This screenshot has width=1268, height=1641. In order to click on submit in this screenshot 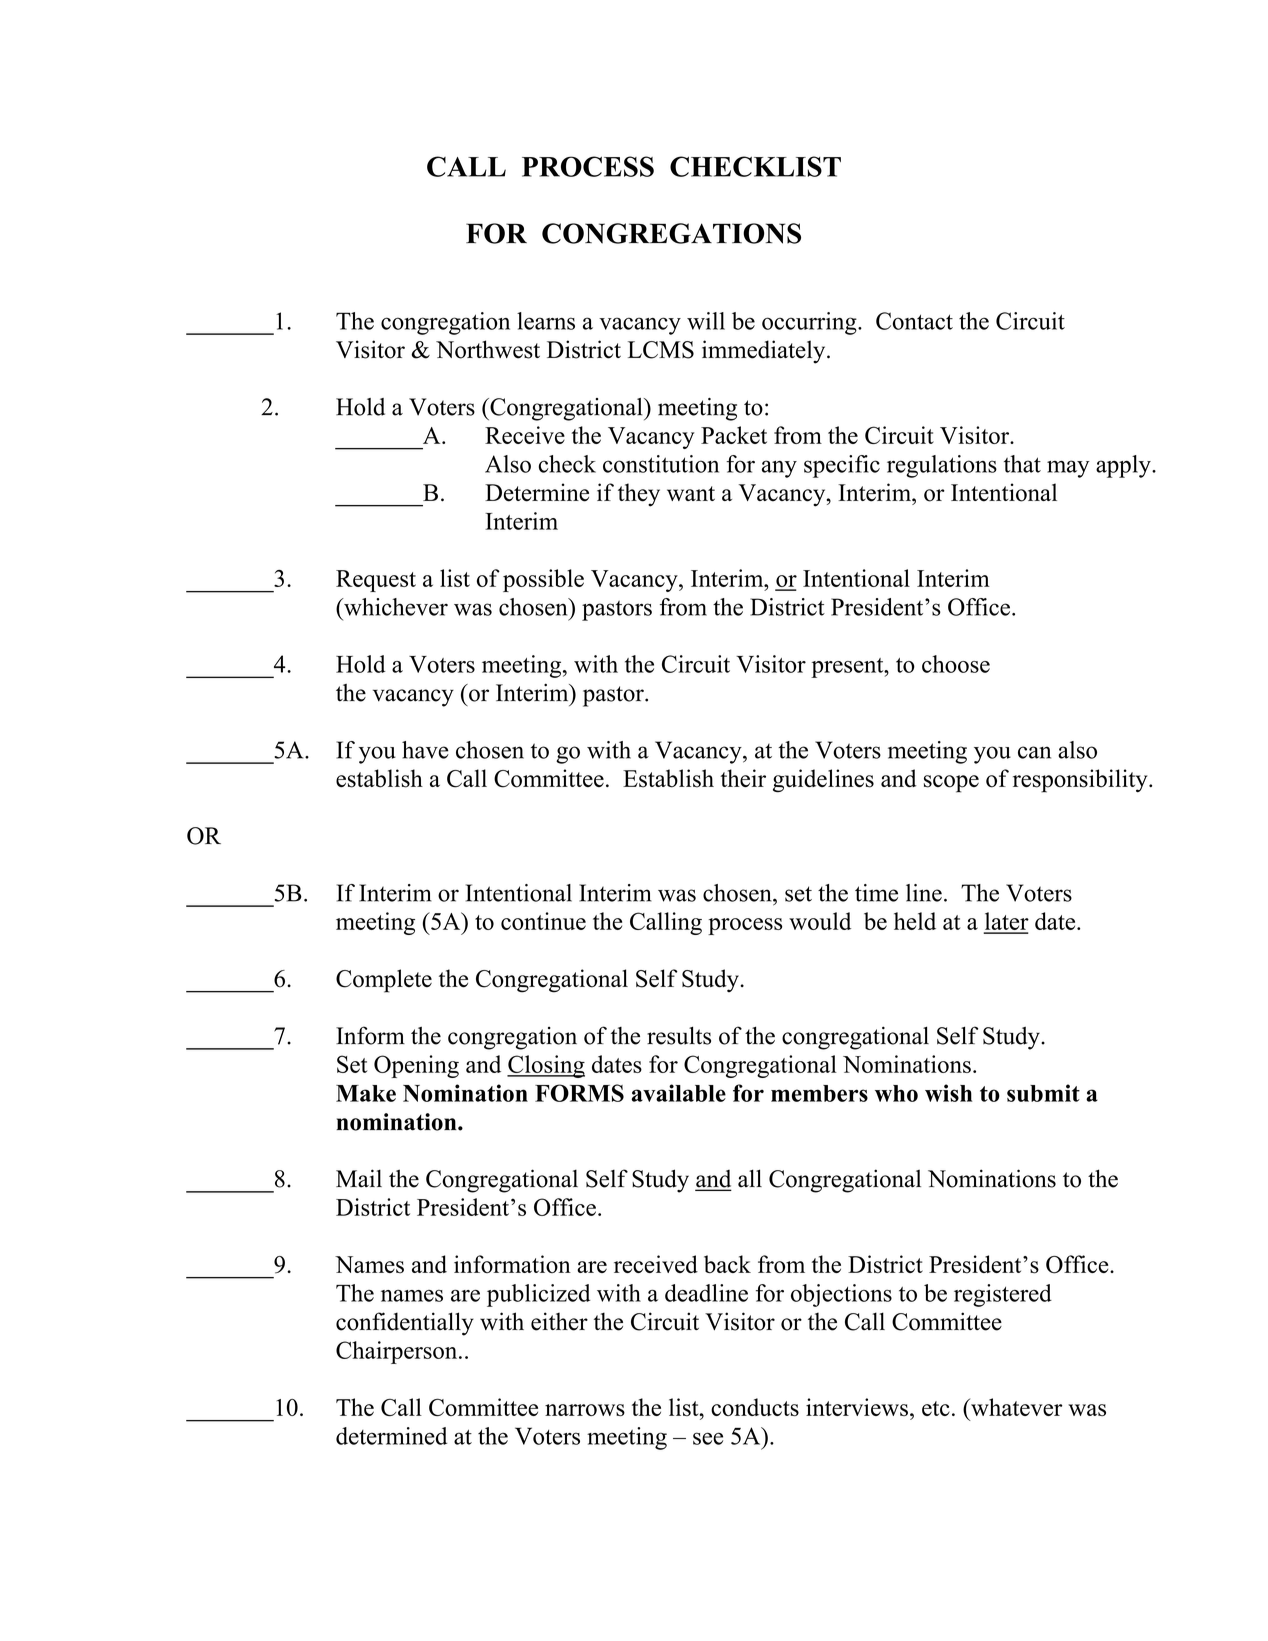, I will do `click(1043, 1093)`.
